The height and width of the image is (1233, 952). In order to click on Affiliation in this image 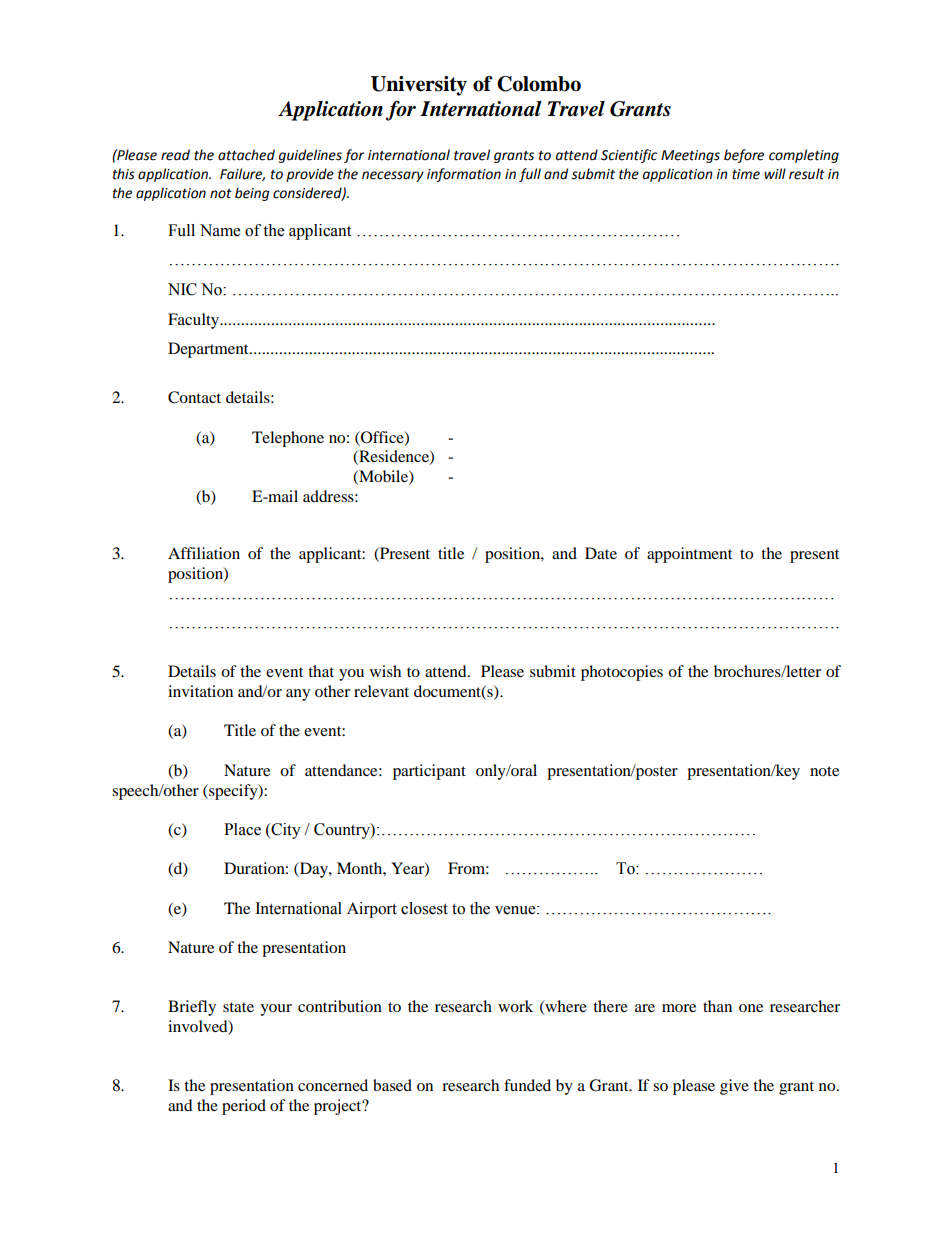, I will do `click(204, 553)`.
